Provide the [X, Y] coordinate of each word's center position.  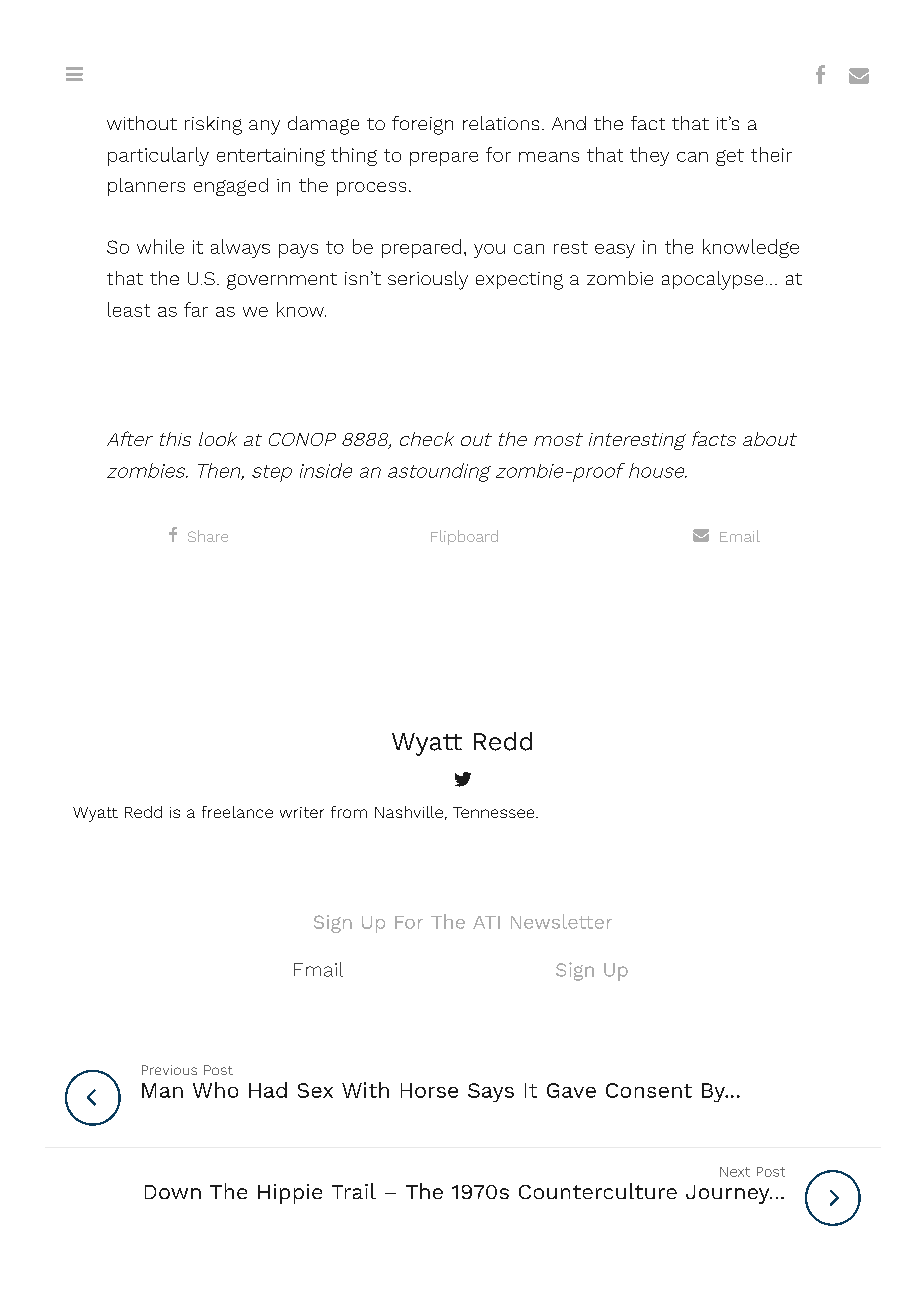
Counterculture [598, 1191]
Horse [429, 1090]
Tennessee [495, 812]
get [730, 157]
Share [208, 536]
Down [173, 1192]
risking [213, 125]
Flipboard [464, 537]
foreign [422, 125]
